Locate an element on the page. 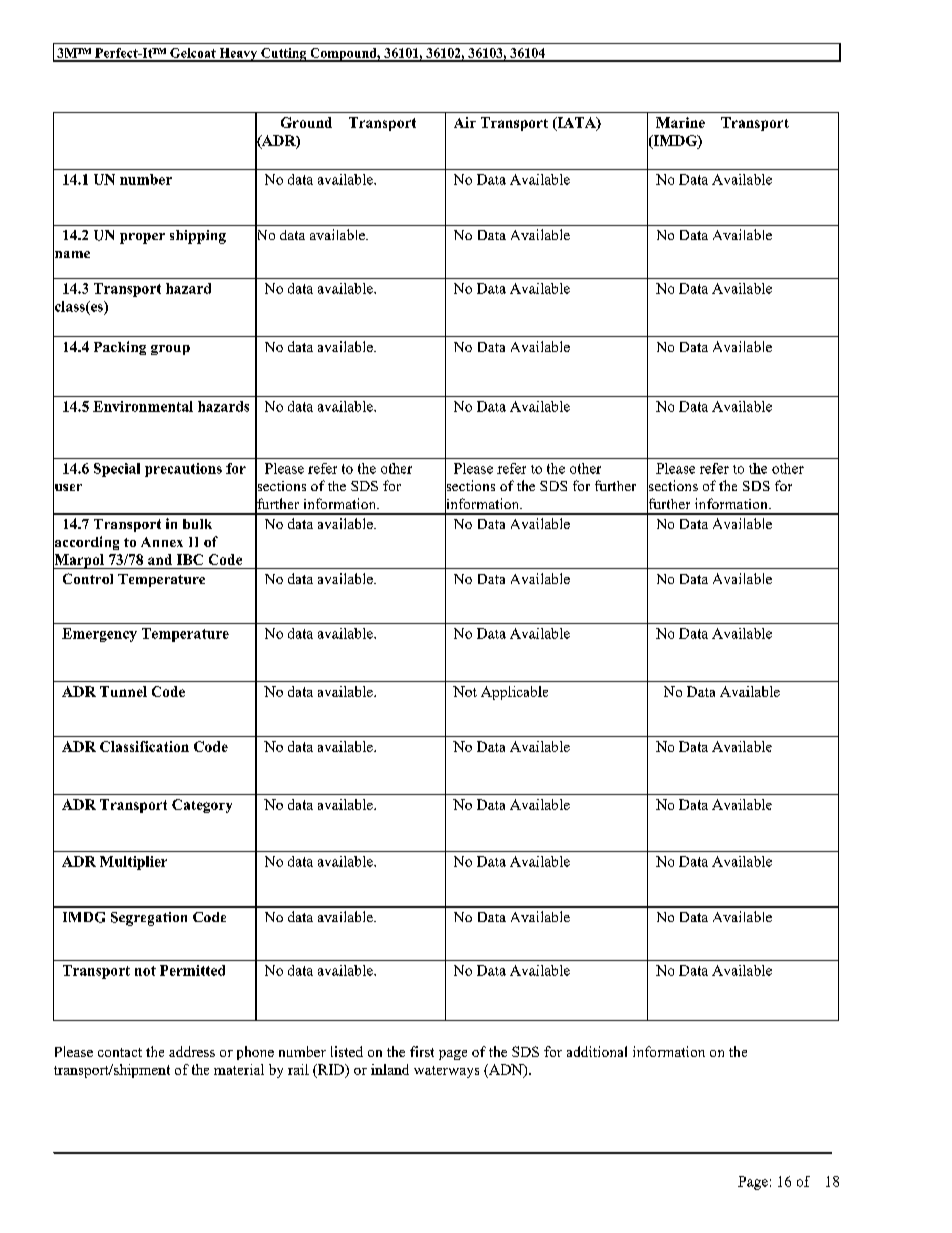 This page has width=952, height=1233. contact is located at coordinates (120, 1052).
